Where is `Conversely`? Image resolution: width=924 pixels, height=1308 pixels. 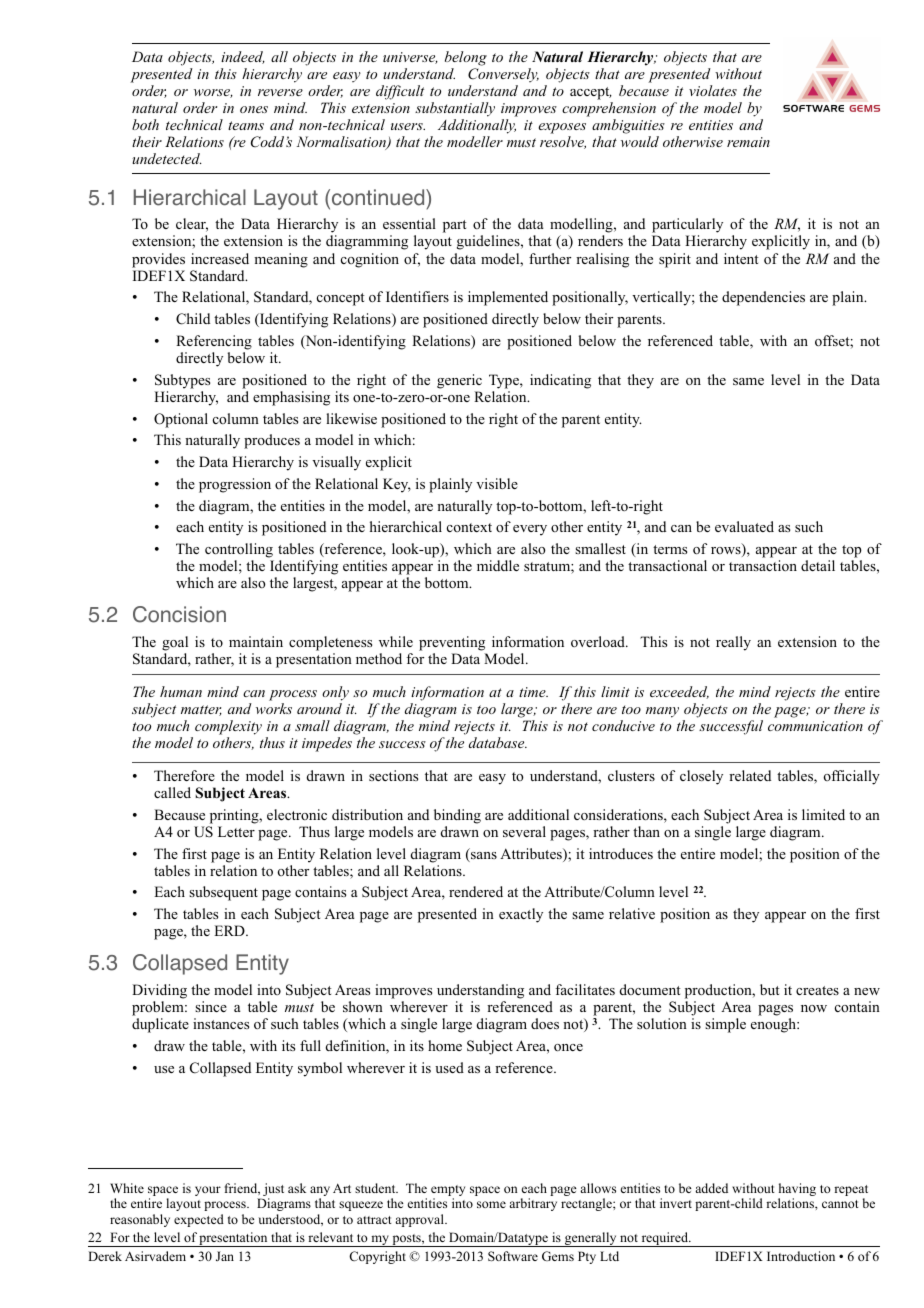
Conversely is located at coordinates (503, 75).
